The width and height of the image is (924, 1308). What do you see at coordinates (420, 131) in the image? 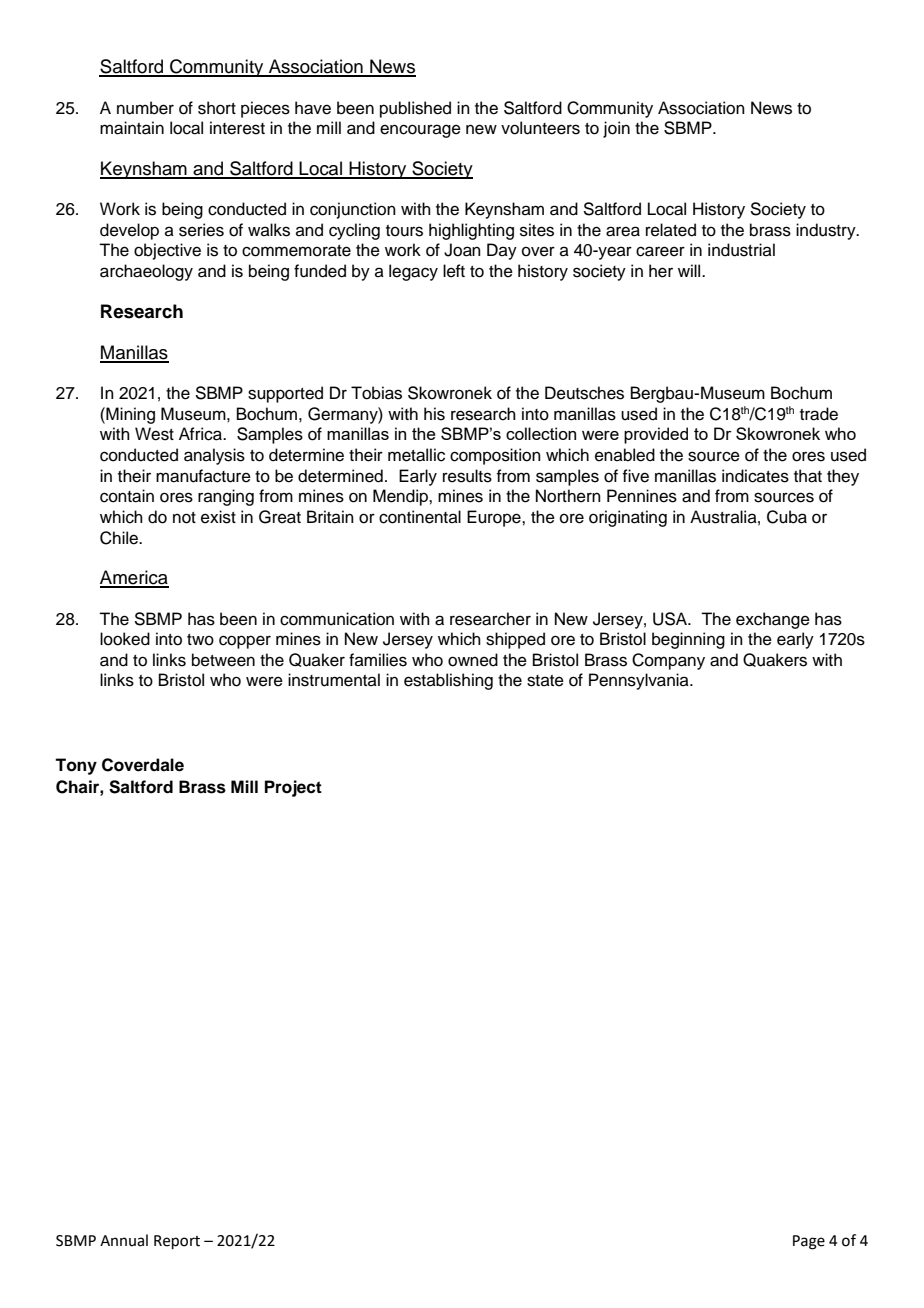
I see `encourage` at bounding box center [420, 131].
